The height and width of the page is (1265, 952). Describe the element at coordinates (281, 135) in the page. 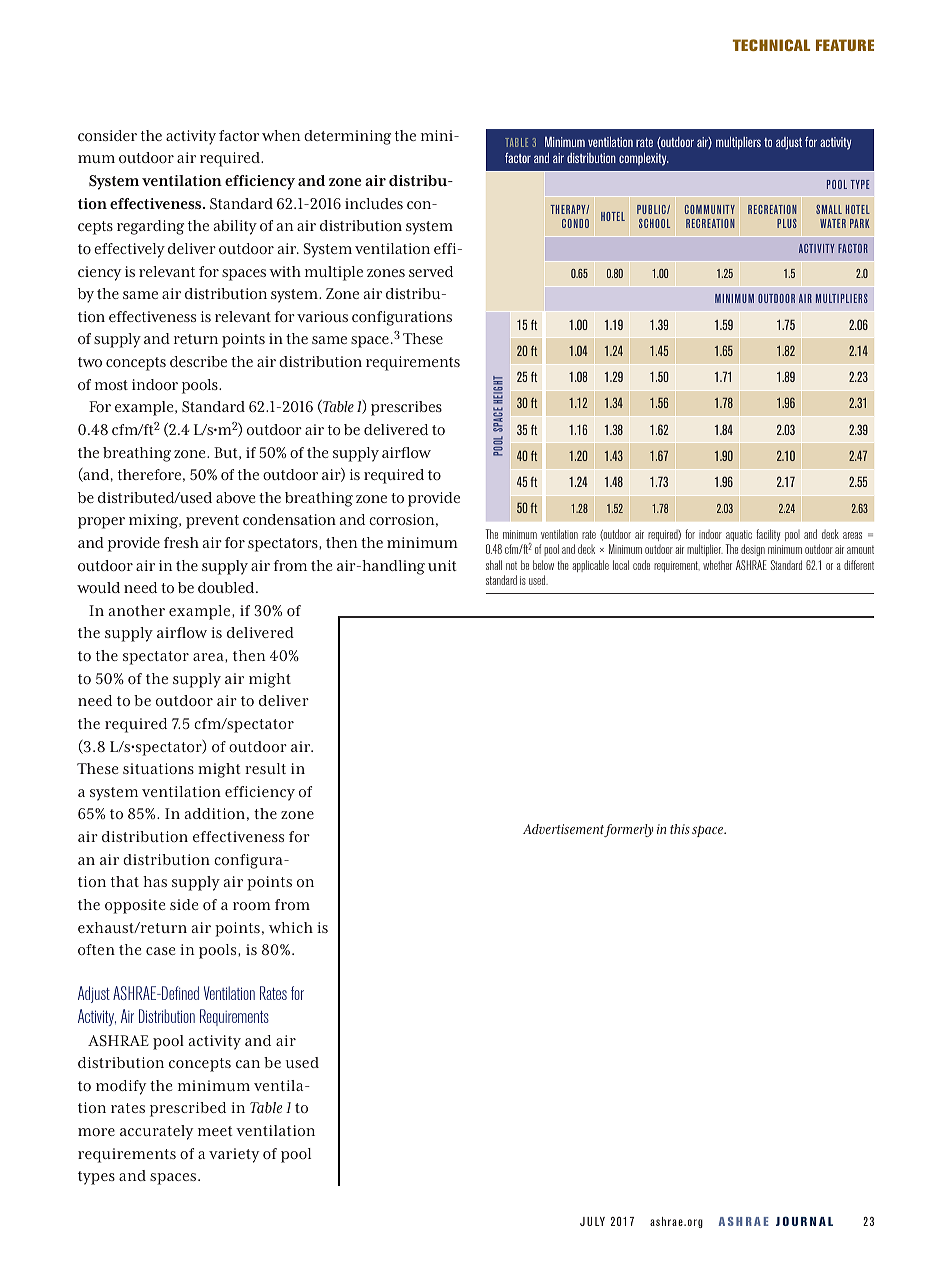

I see `when` at that location.
